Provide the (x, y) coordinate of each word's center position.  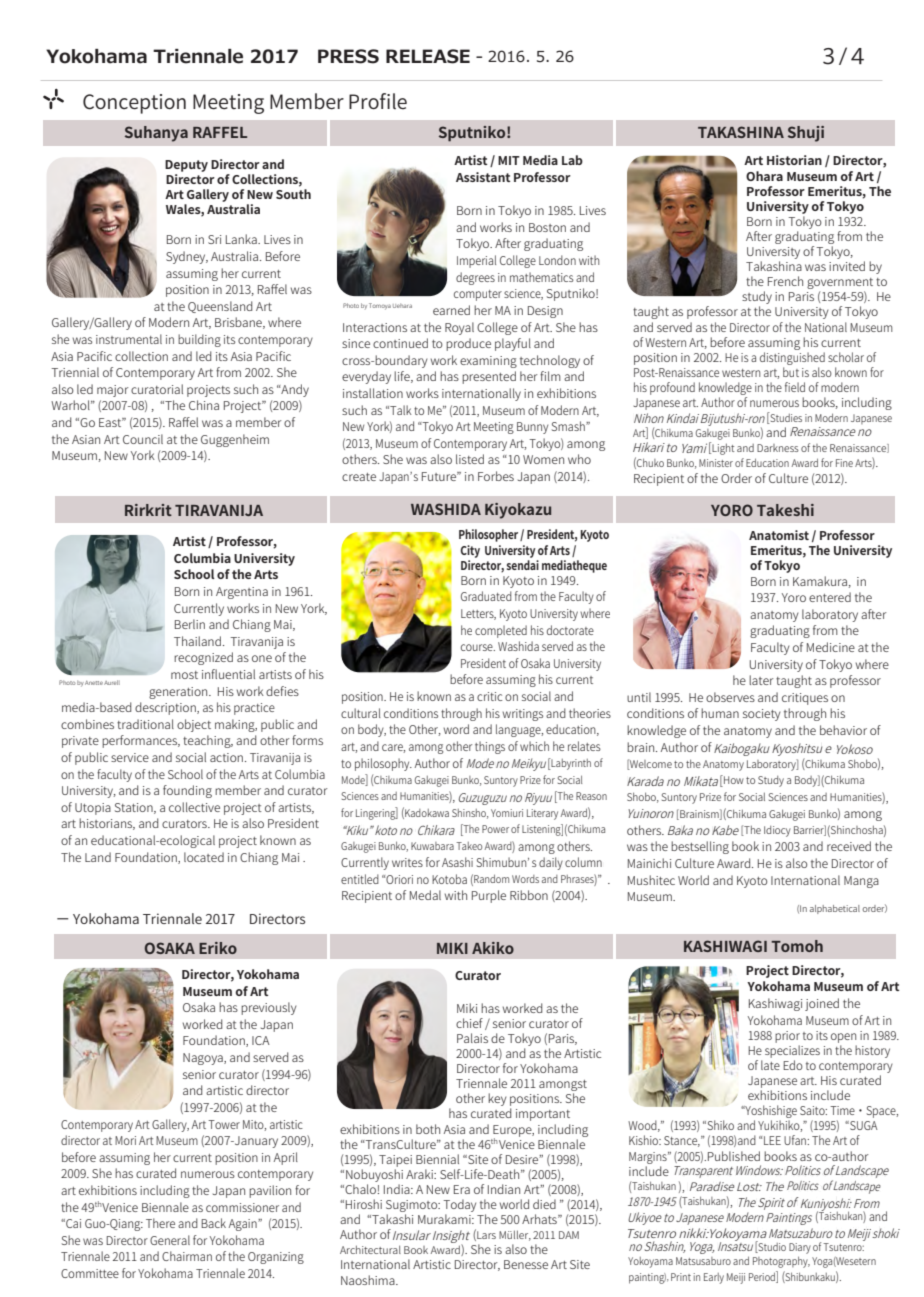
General (170, 1240)
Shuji (806, 134)
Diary (800, 1248)
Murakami (445, 1219)
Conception (134, 104)
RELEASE (428, 56)
